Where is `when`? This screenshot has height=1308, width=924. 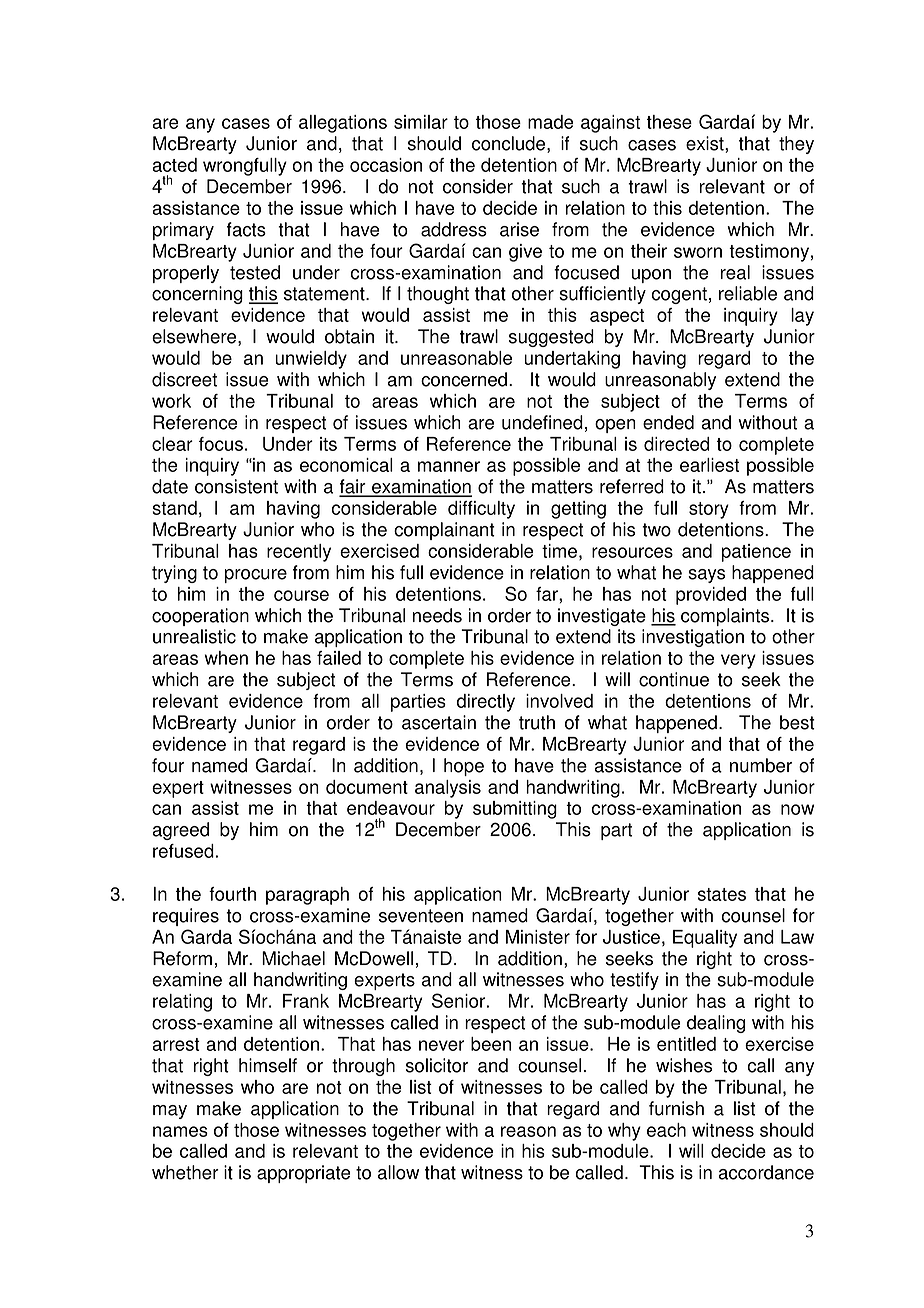
when is located at coordinates (226, 658).
